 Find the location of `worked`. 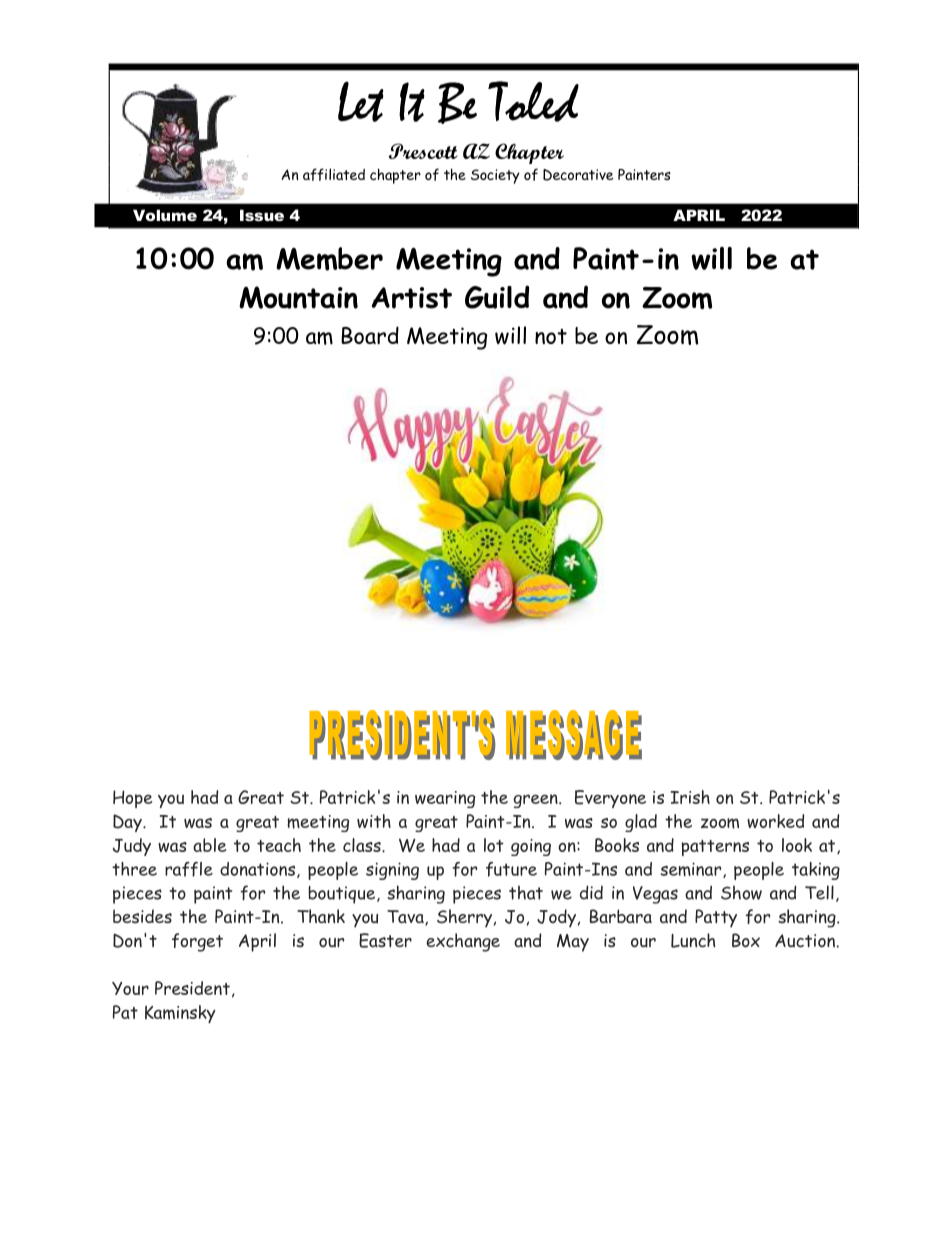

worked is located at coordinates (775, 821).
